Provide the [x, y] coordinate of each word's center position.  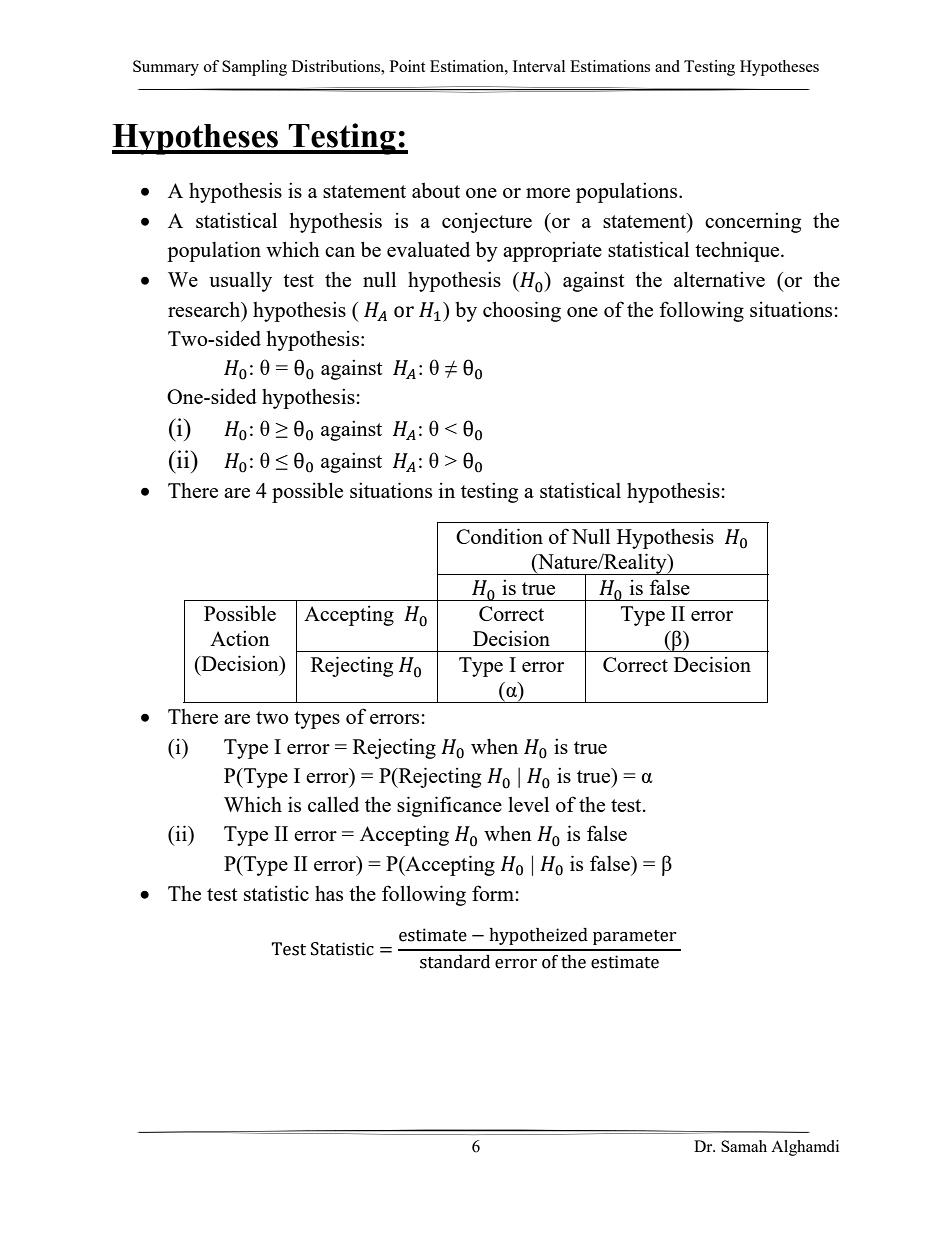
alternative [719, 279]
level [528, 804]
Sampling [254, 68]
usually [240, 282]
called [333, 804]
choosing [522, 311]
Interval [539, 66]
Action [240, 638]
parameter [635, 937]
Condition [499, 536]
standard [455, 962]
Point [407, 66]
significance [449, 806]
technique [738, 251]
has [329, 893]
